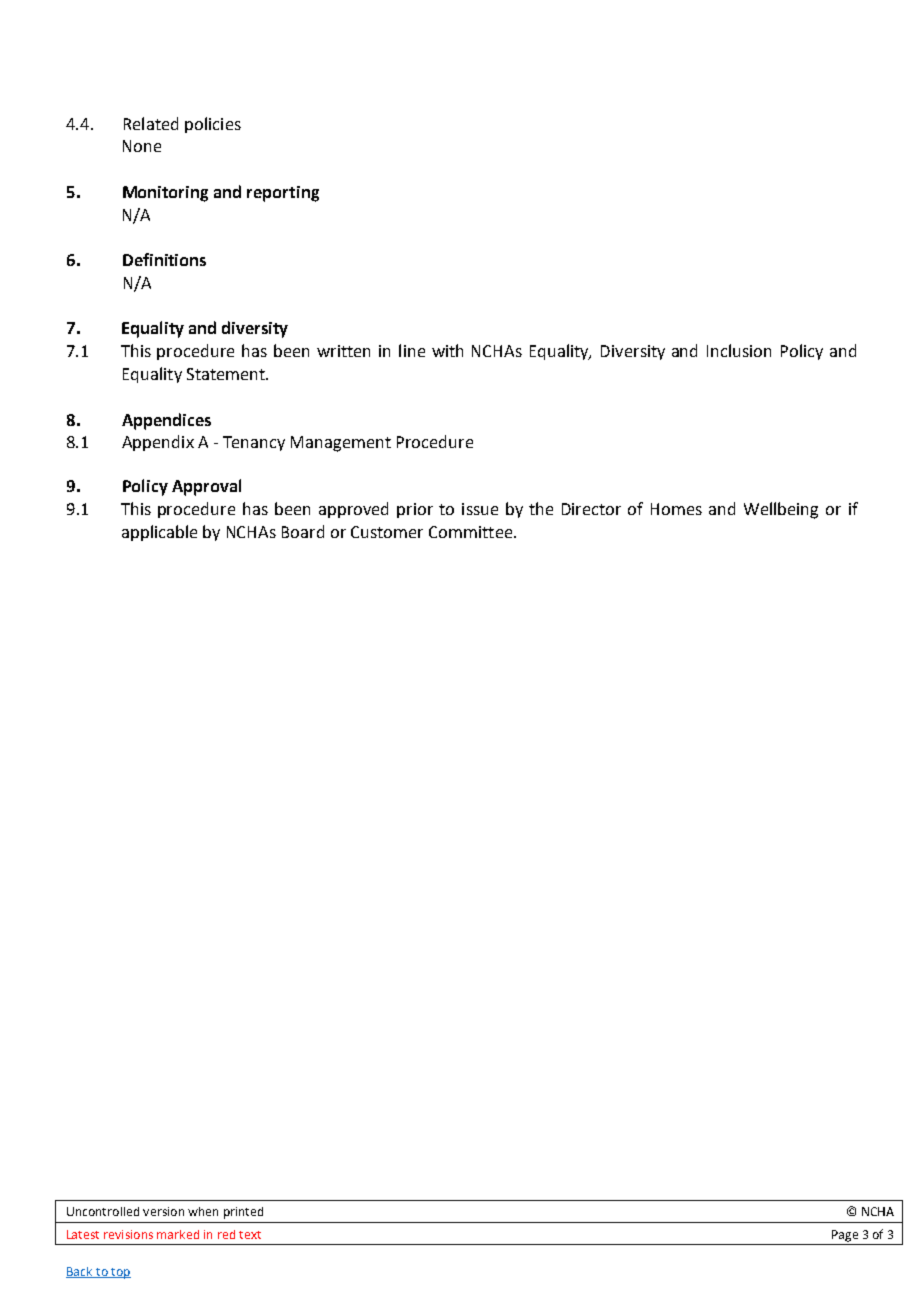 The height and width of the image is (1308, 924). What do you see at coordinates (142, 146) in the image?
I see `None` at bounding box center [142, 146].
